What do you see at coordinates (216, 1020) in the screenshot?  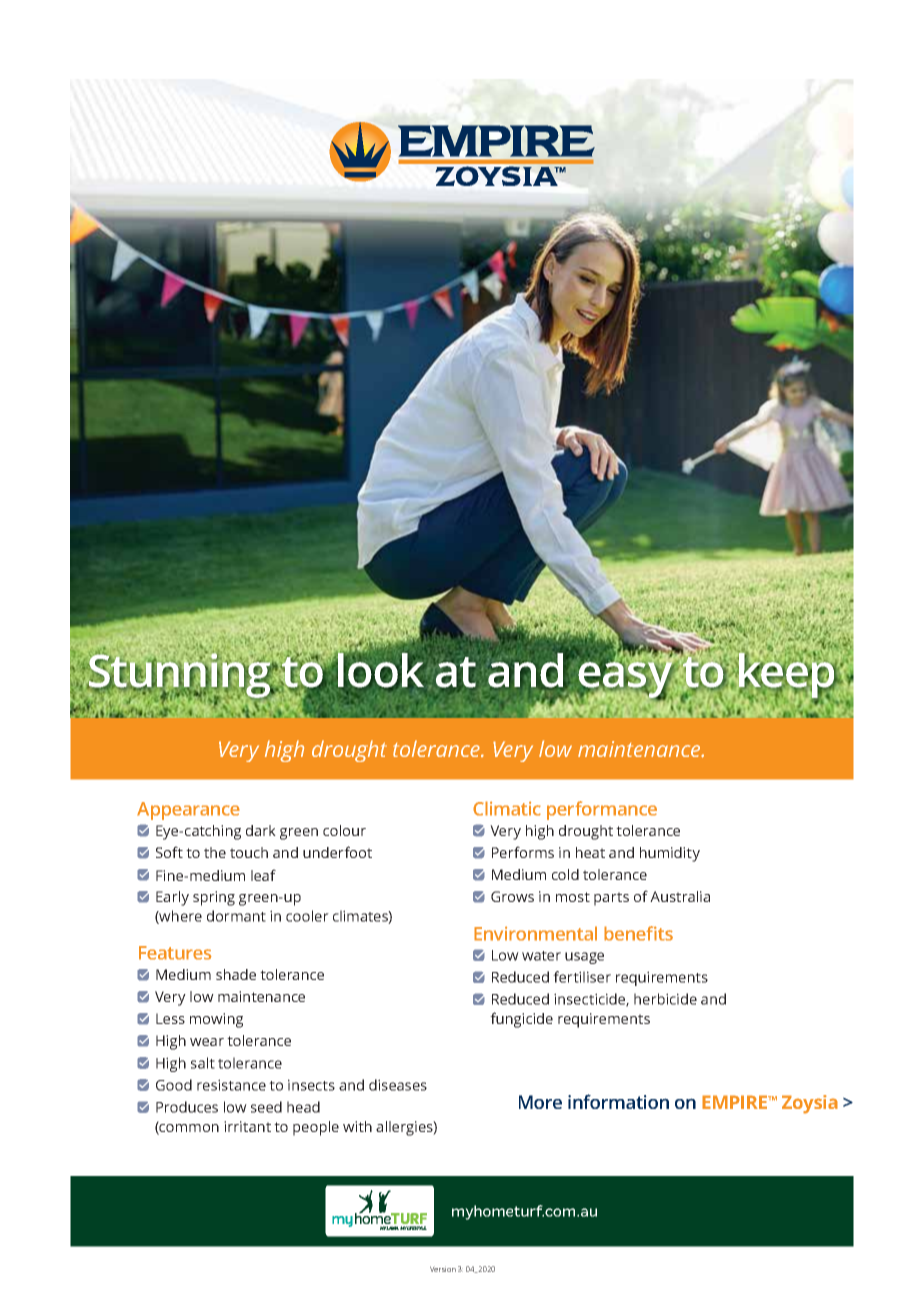 I see `mowing` at bounding box center [216, 1020].
